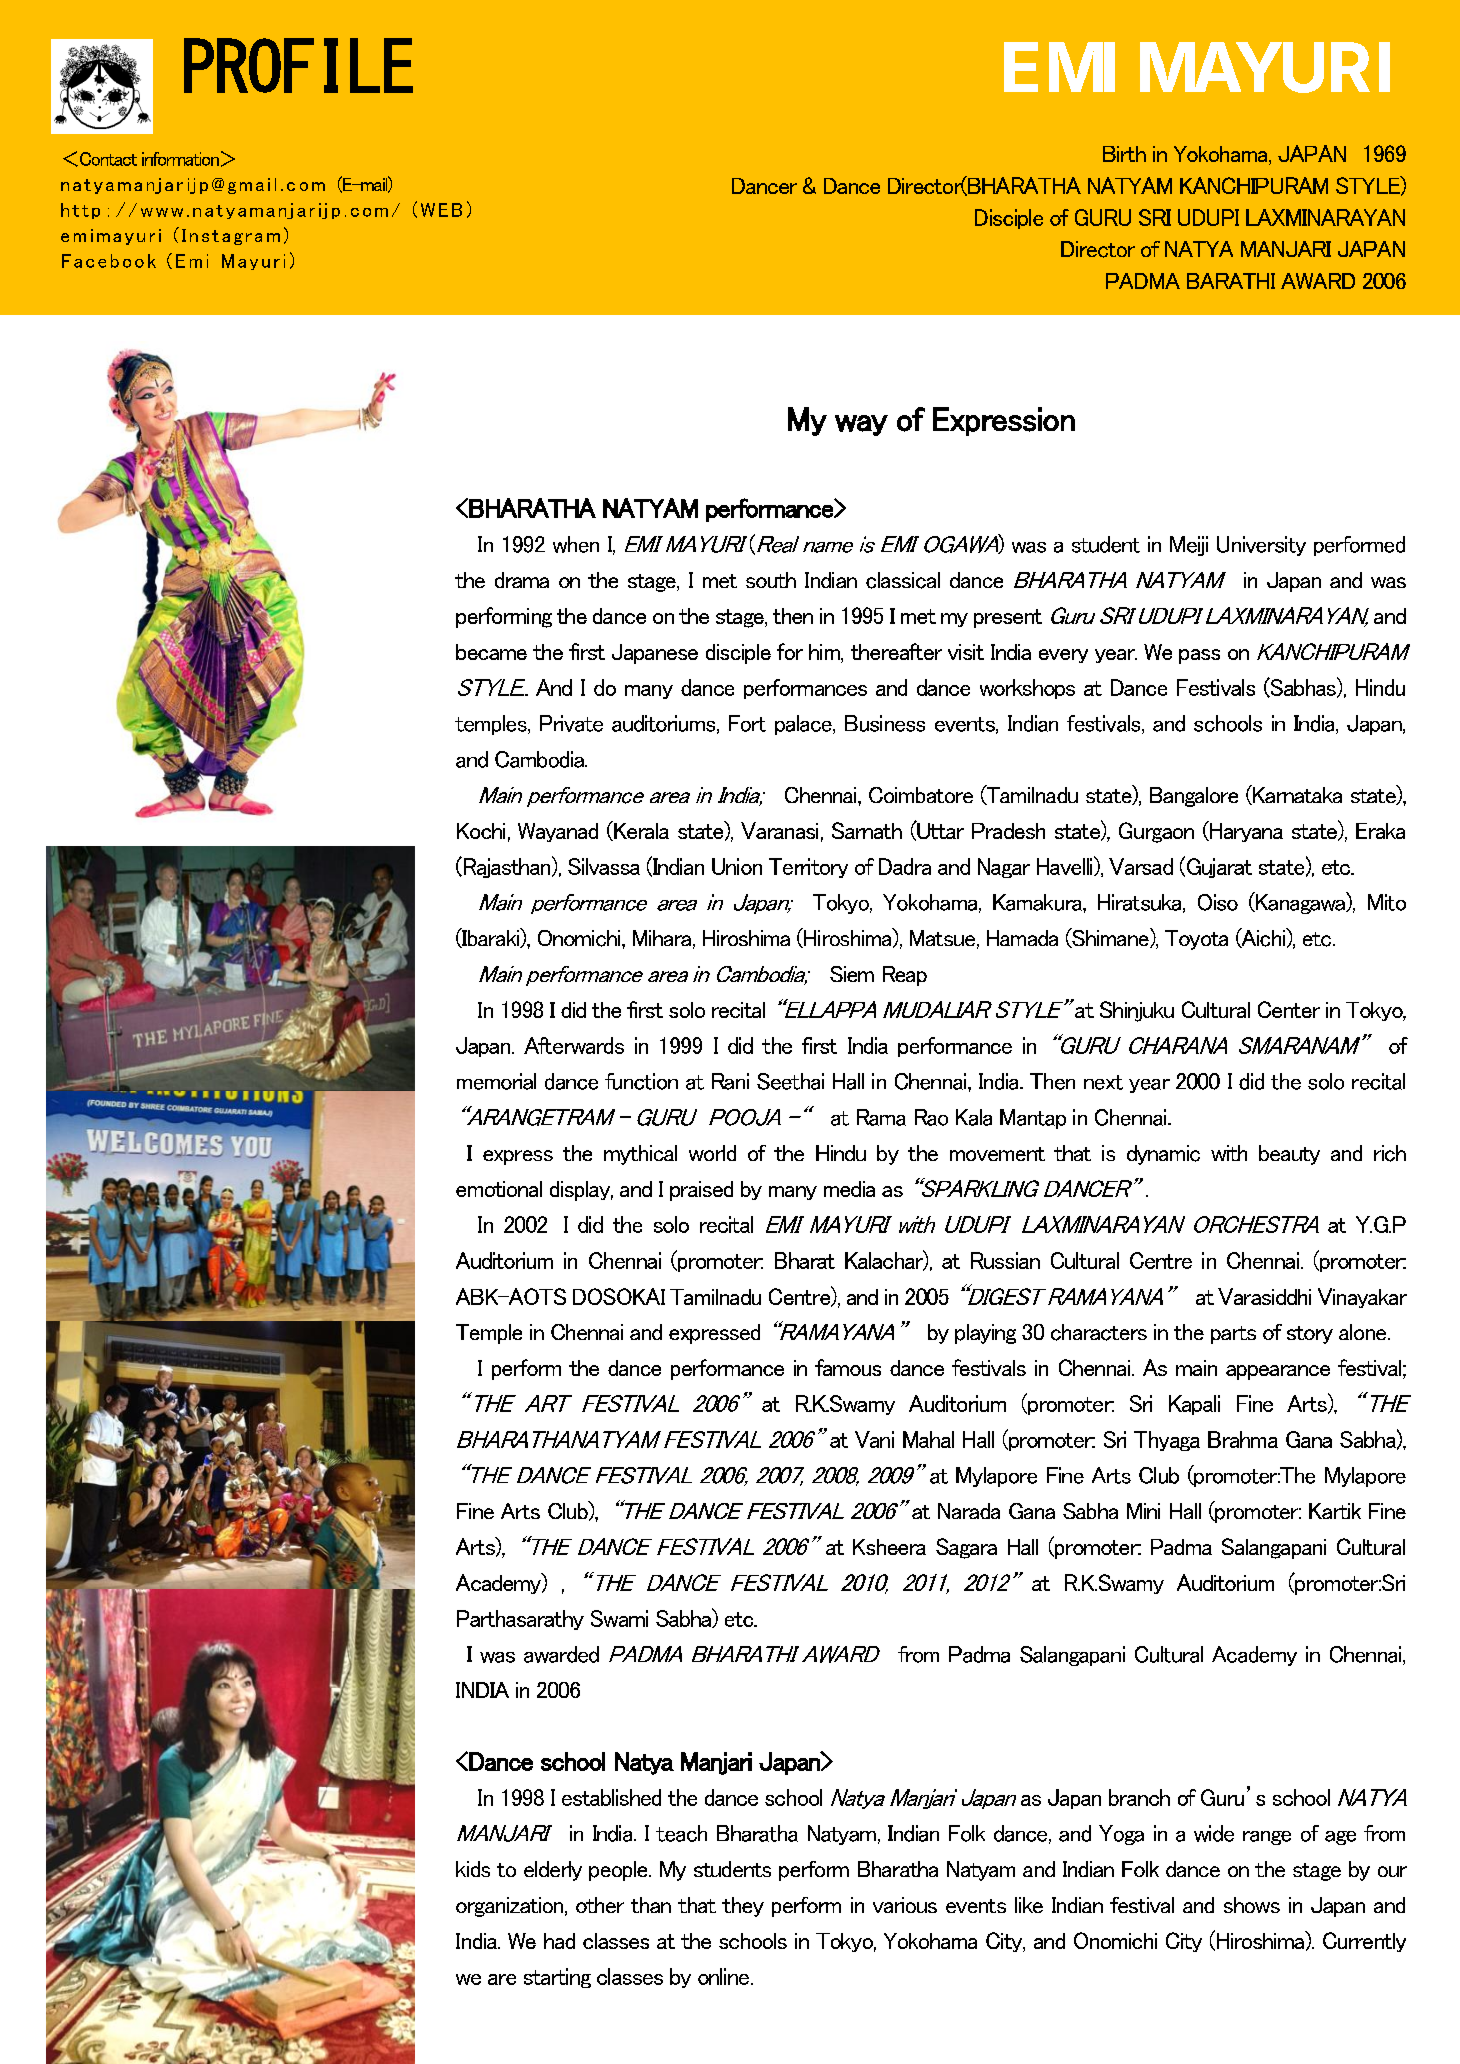 The height and width of the screenshot is (2064, 1460). What do you see at coordinates (848, 1367) in the screenshot?
I see `famous` at bounding box center [848, 1367].
